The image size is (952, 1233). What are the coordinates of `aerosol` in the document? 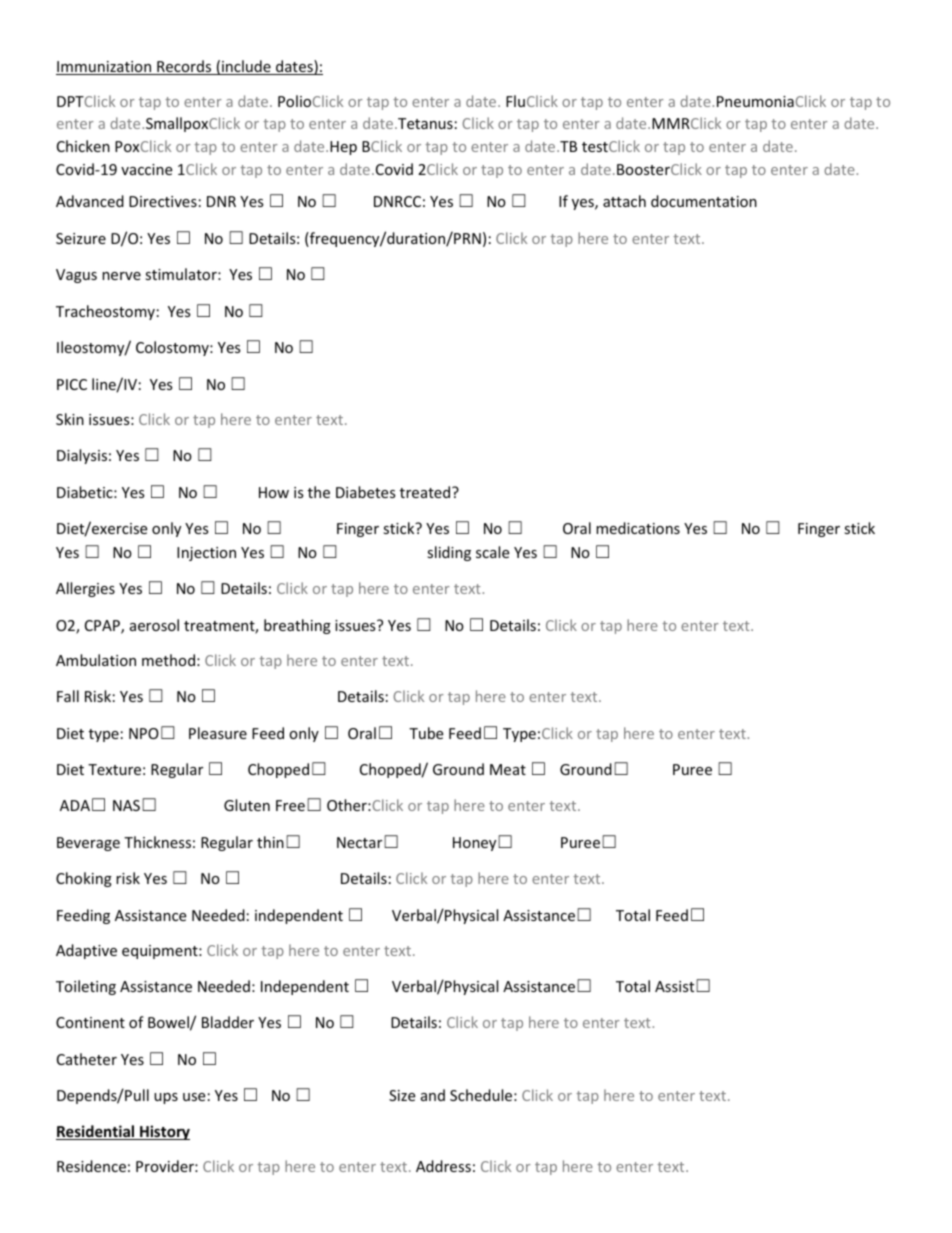 It's located at (154, 625).
